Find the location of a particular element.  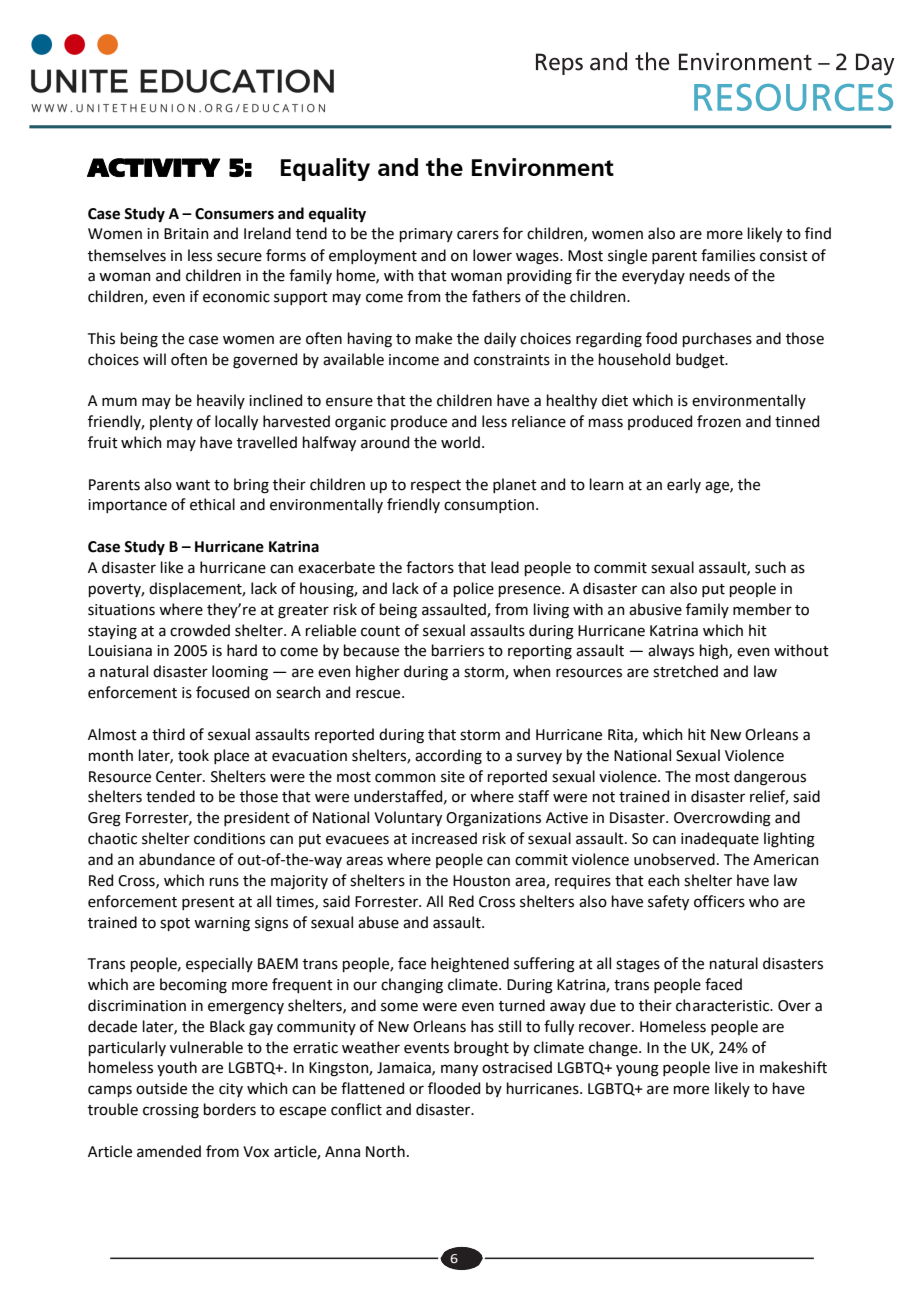

flooded is located at coordinates (454, 1088).
